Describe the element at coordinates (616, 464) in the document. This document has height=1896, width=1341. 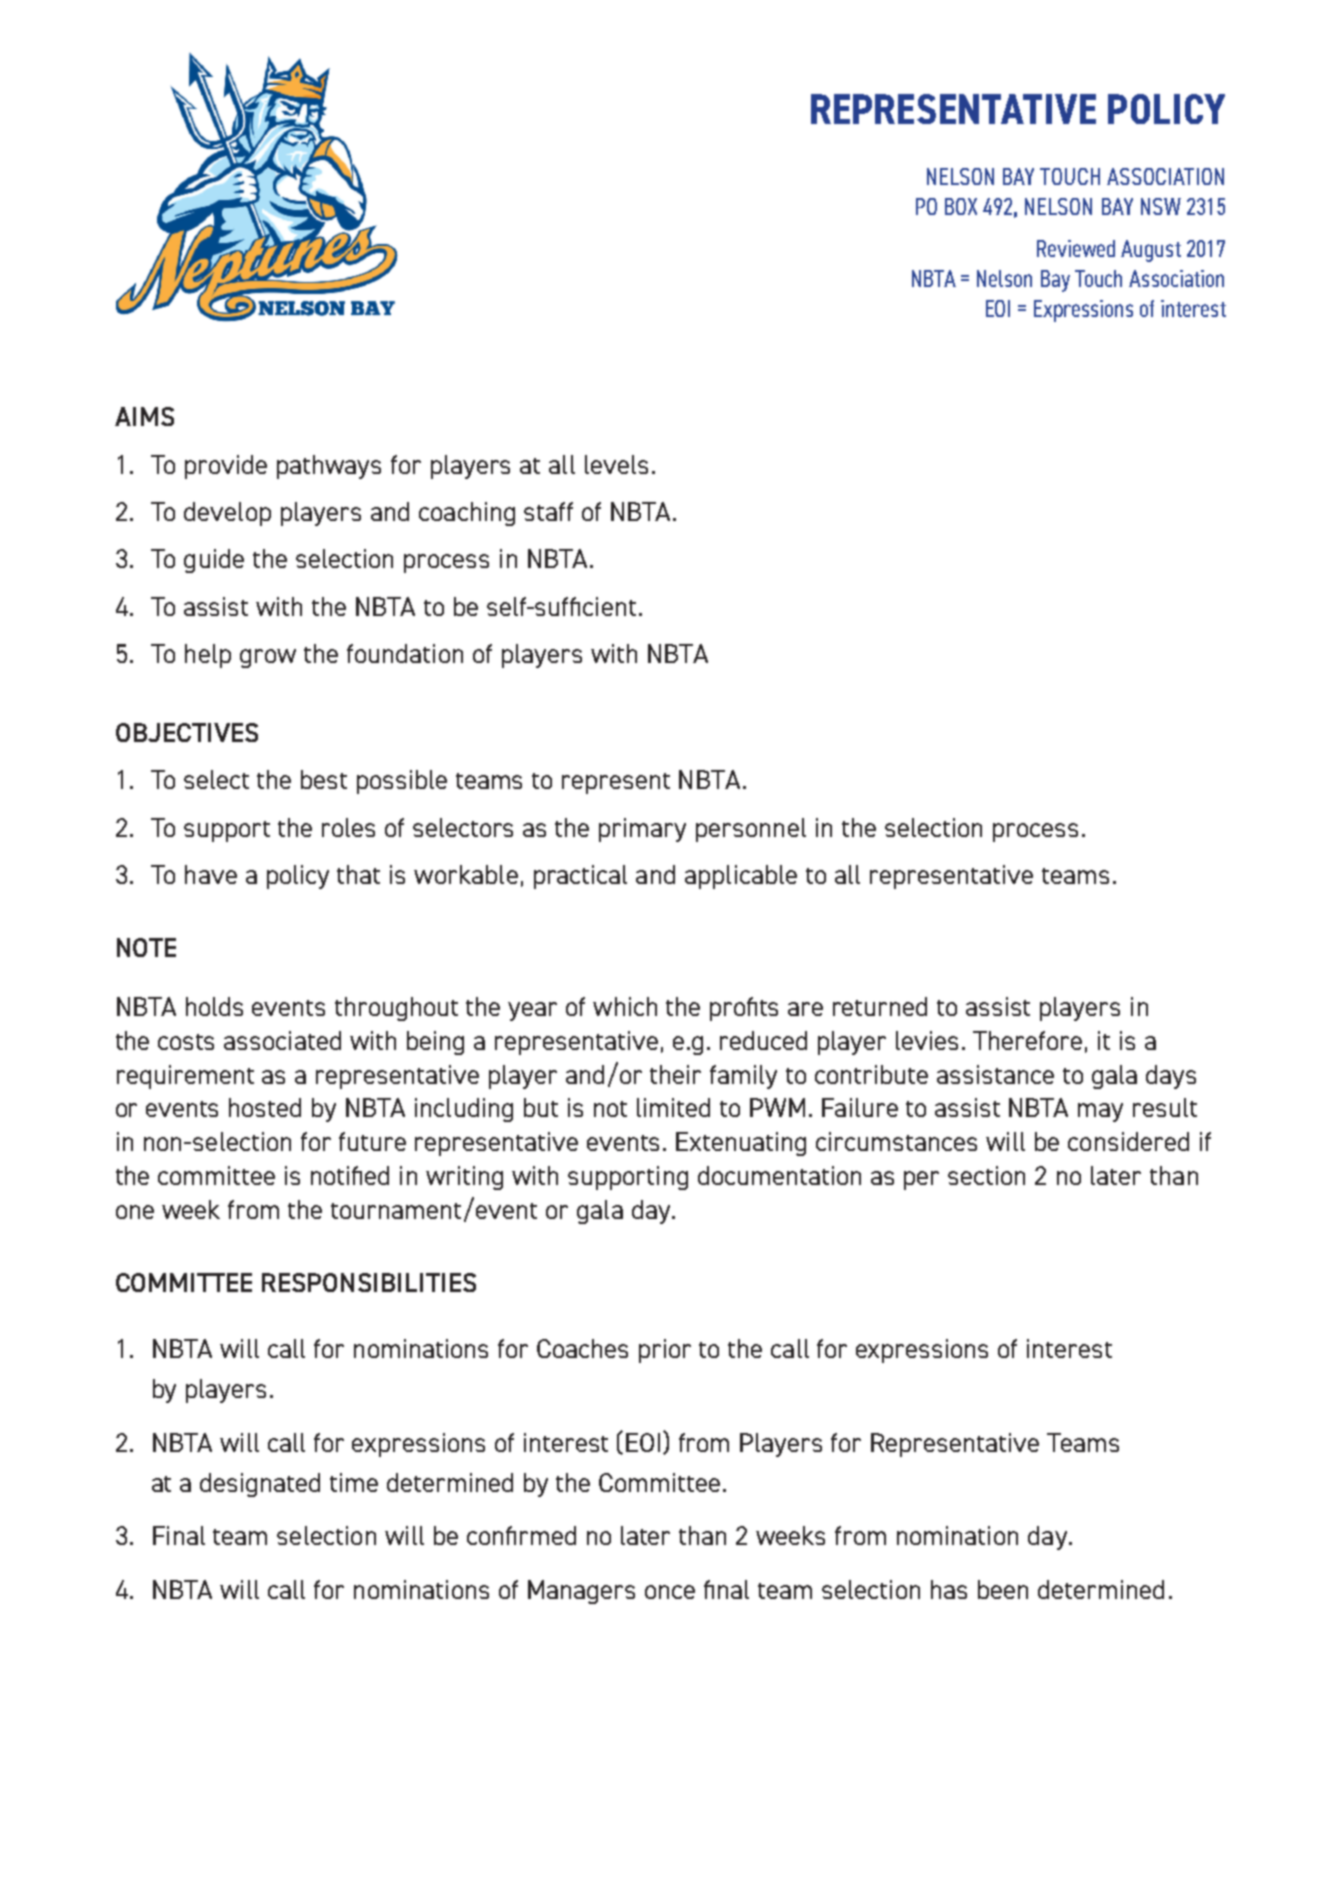
I see `levels` at that location.
